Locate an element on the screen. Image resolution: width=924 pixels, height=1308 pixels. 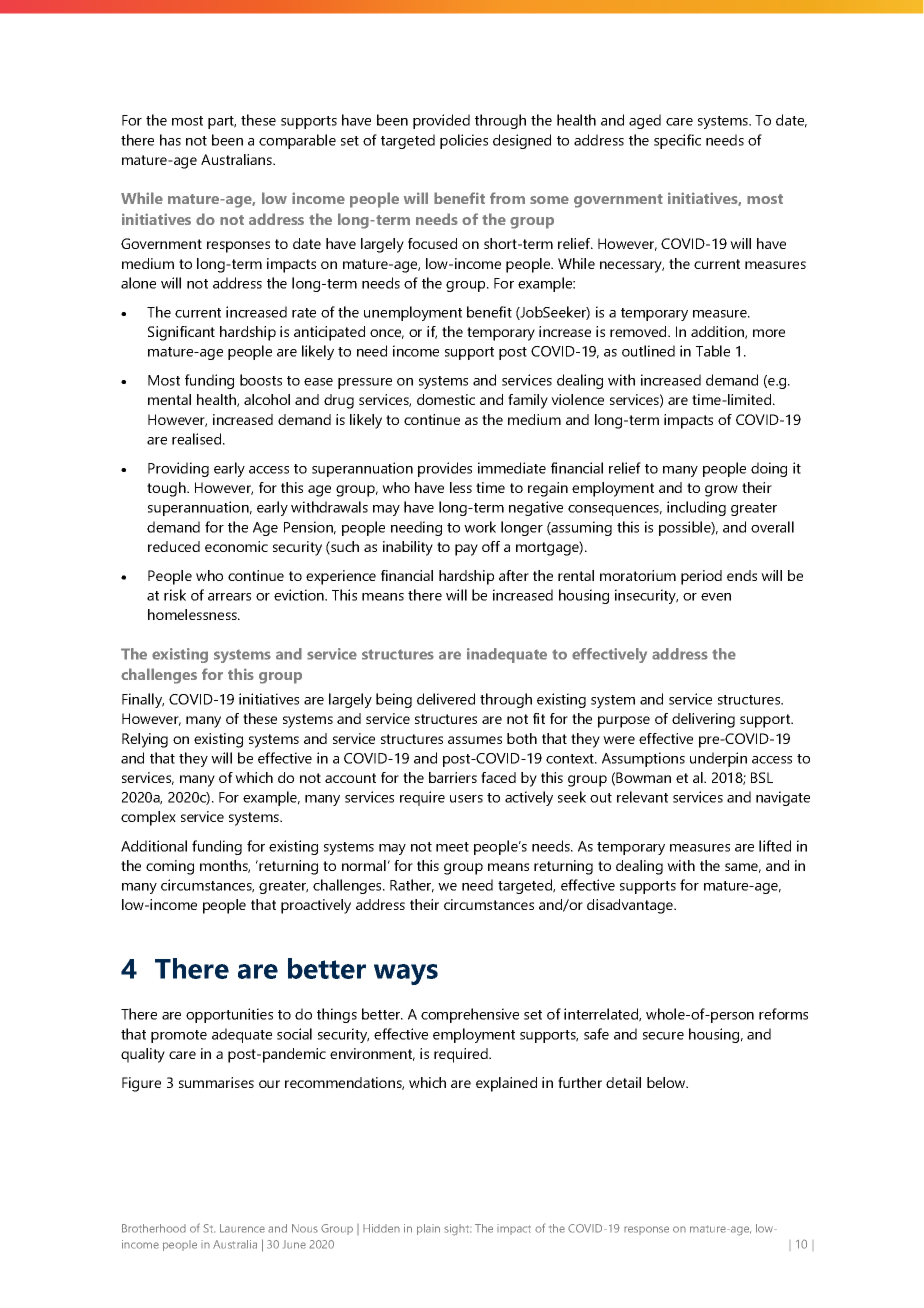
part is located at coordinates (222, 122).
